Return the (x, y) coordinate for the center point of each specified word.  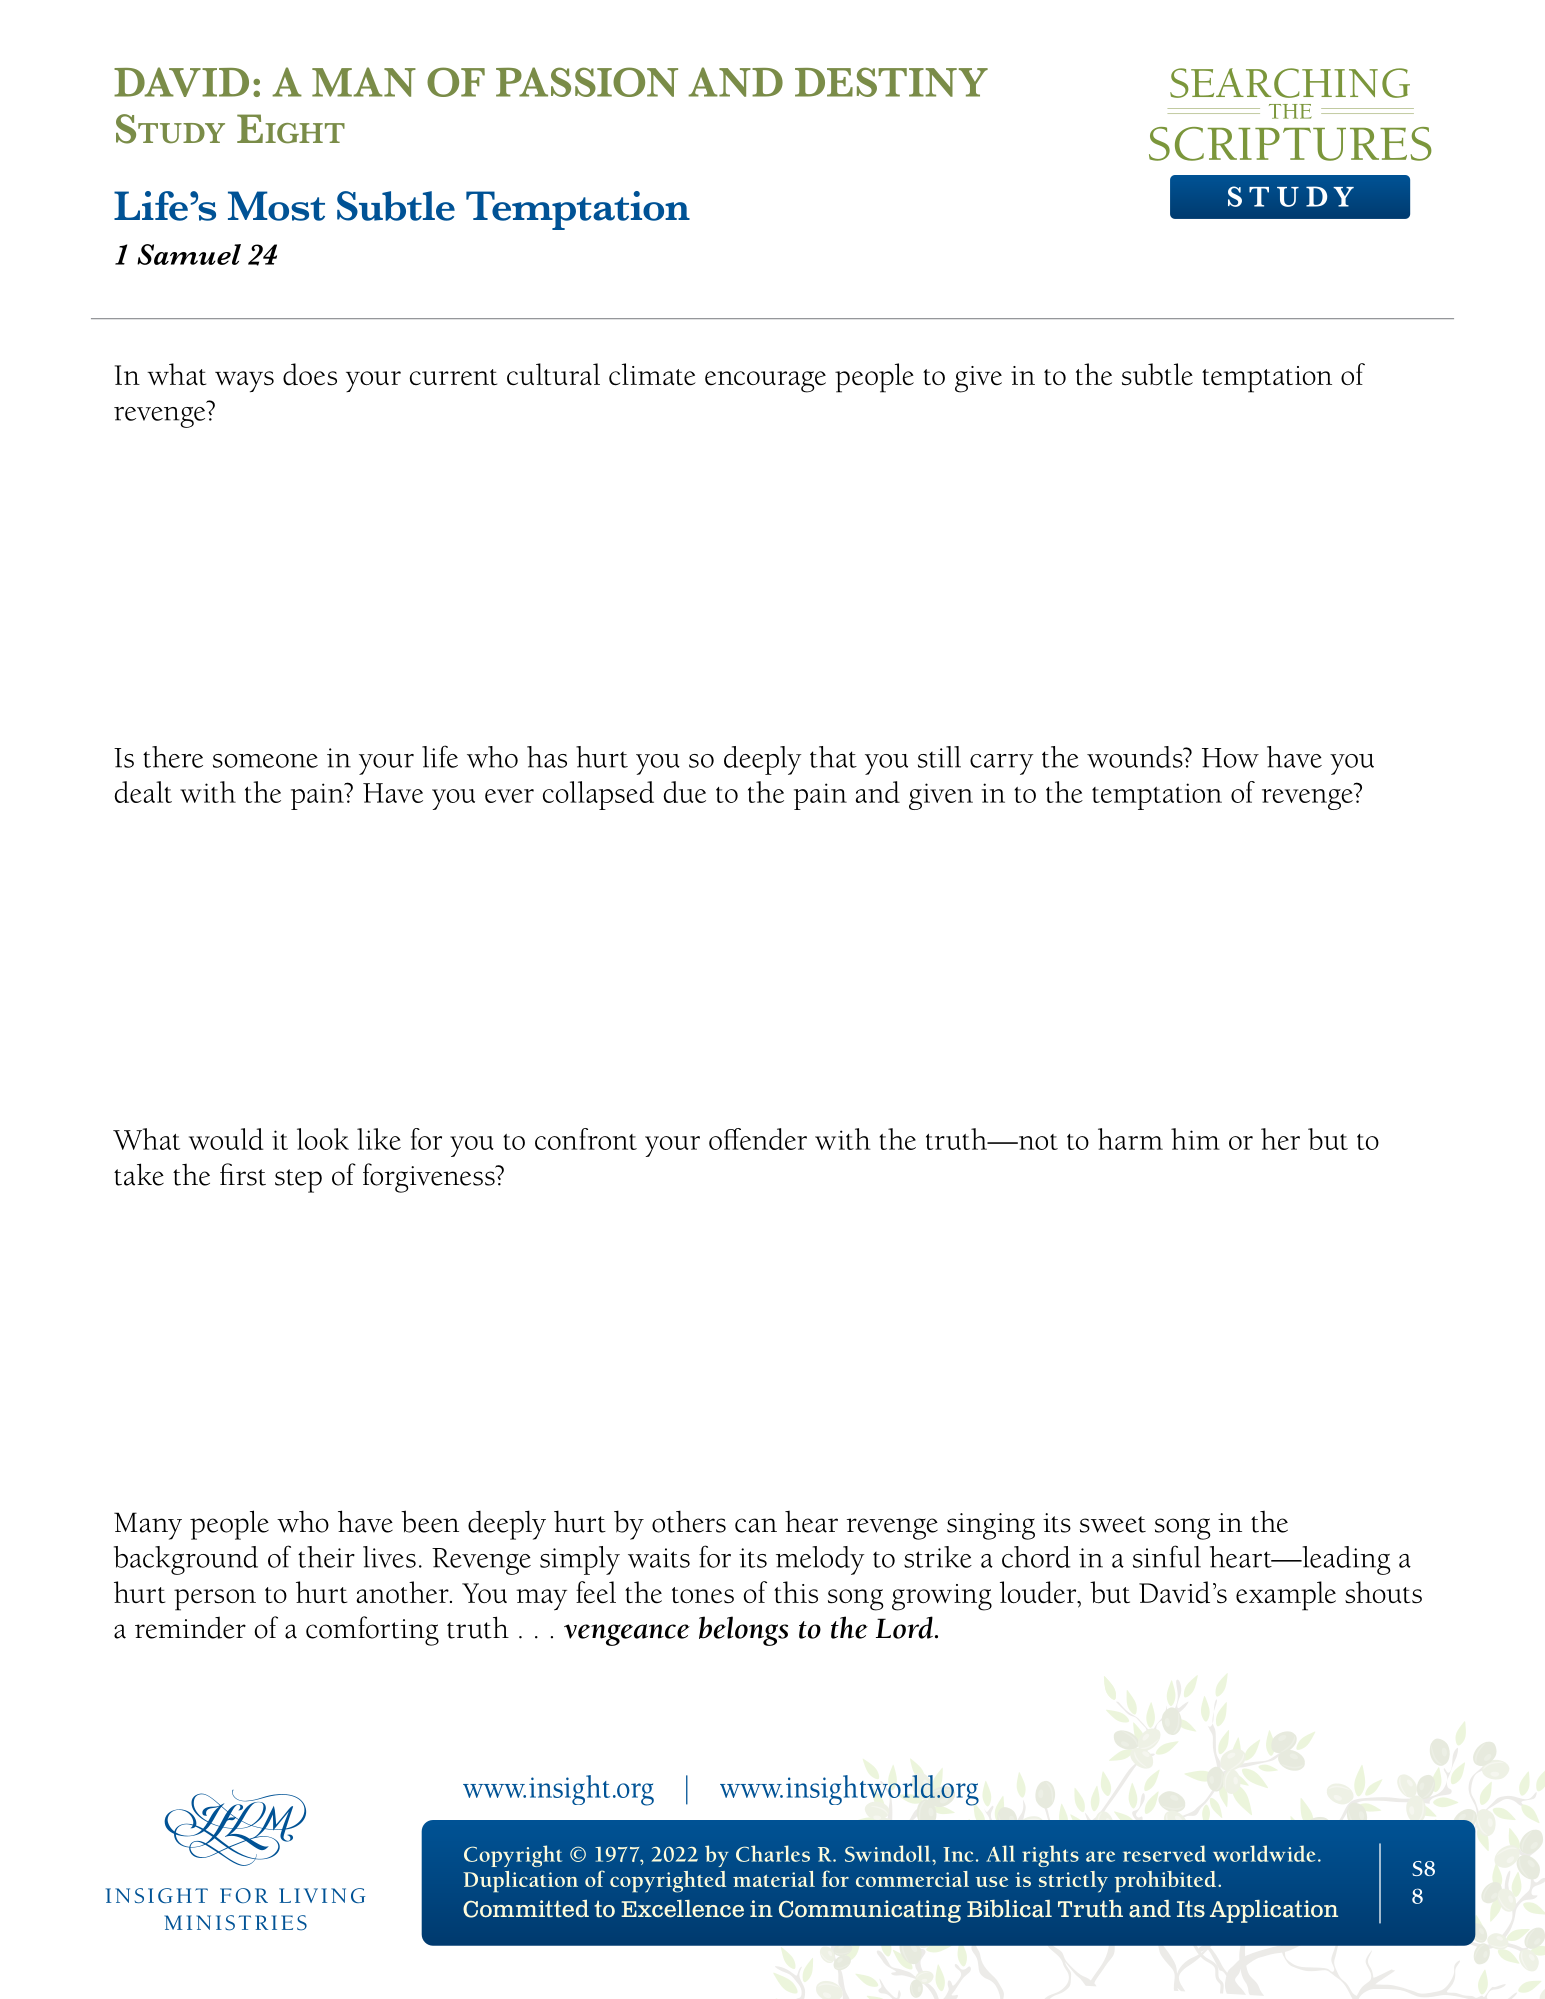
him (1195, 1139)
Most (276, 206)
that (833, 757)
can (756, 1525)
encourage (765, 382)
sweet (1113, 1524)
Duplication (520, 1882)
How (1230, 758)
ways (244, 382)
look (323, 1139)
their (326, 1557)
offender (758, 1139)
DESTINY (891, 82)
